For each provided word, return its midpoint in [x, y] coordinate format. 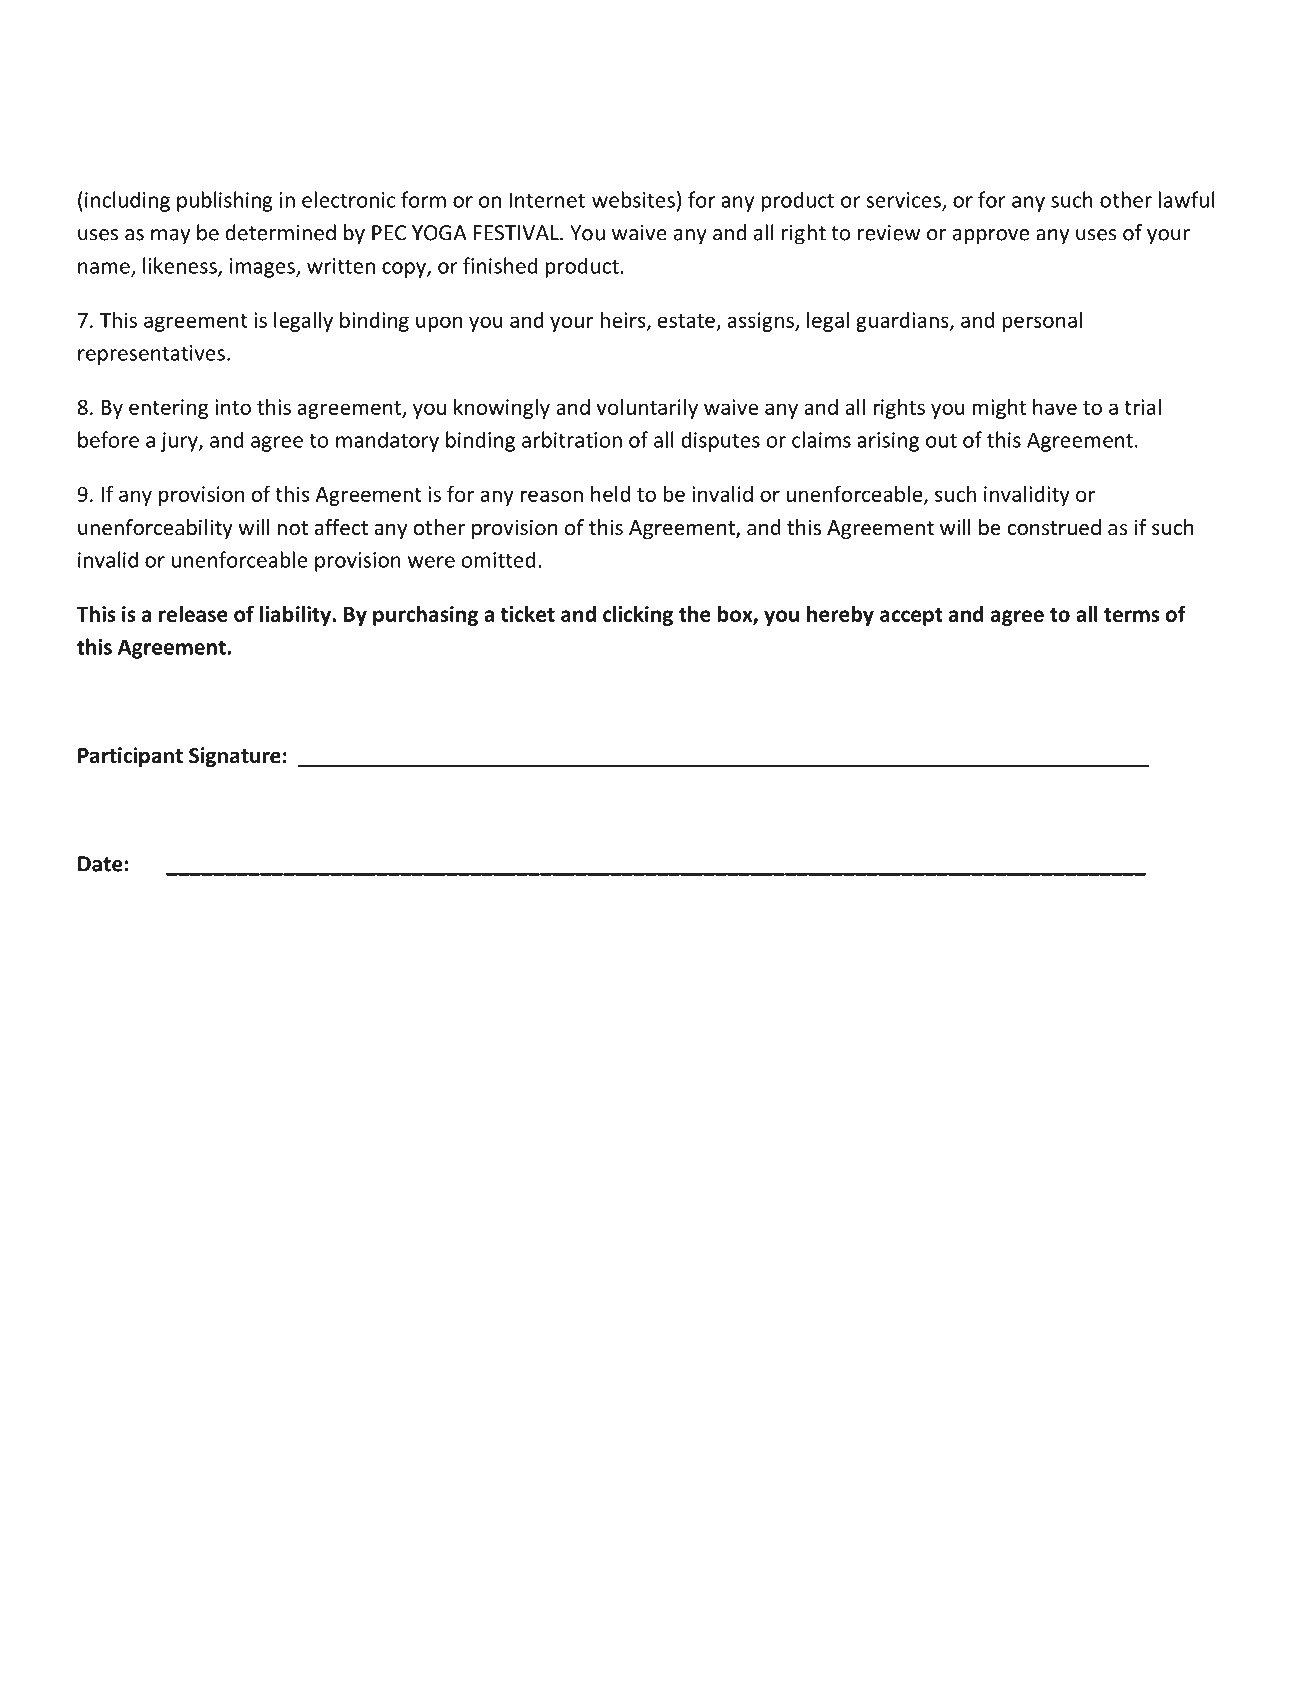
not [293, 528]
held [610, 493]
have [1055, 406]
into [233, 407]
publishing [225, 201]
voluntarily [647, 408]
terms [1132, 615]
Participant [130, 757]
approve [991, 237]
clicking [638, 615]
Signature [235, 757]
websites [633, 199]
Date [100, 864]
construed [1054, 527]
